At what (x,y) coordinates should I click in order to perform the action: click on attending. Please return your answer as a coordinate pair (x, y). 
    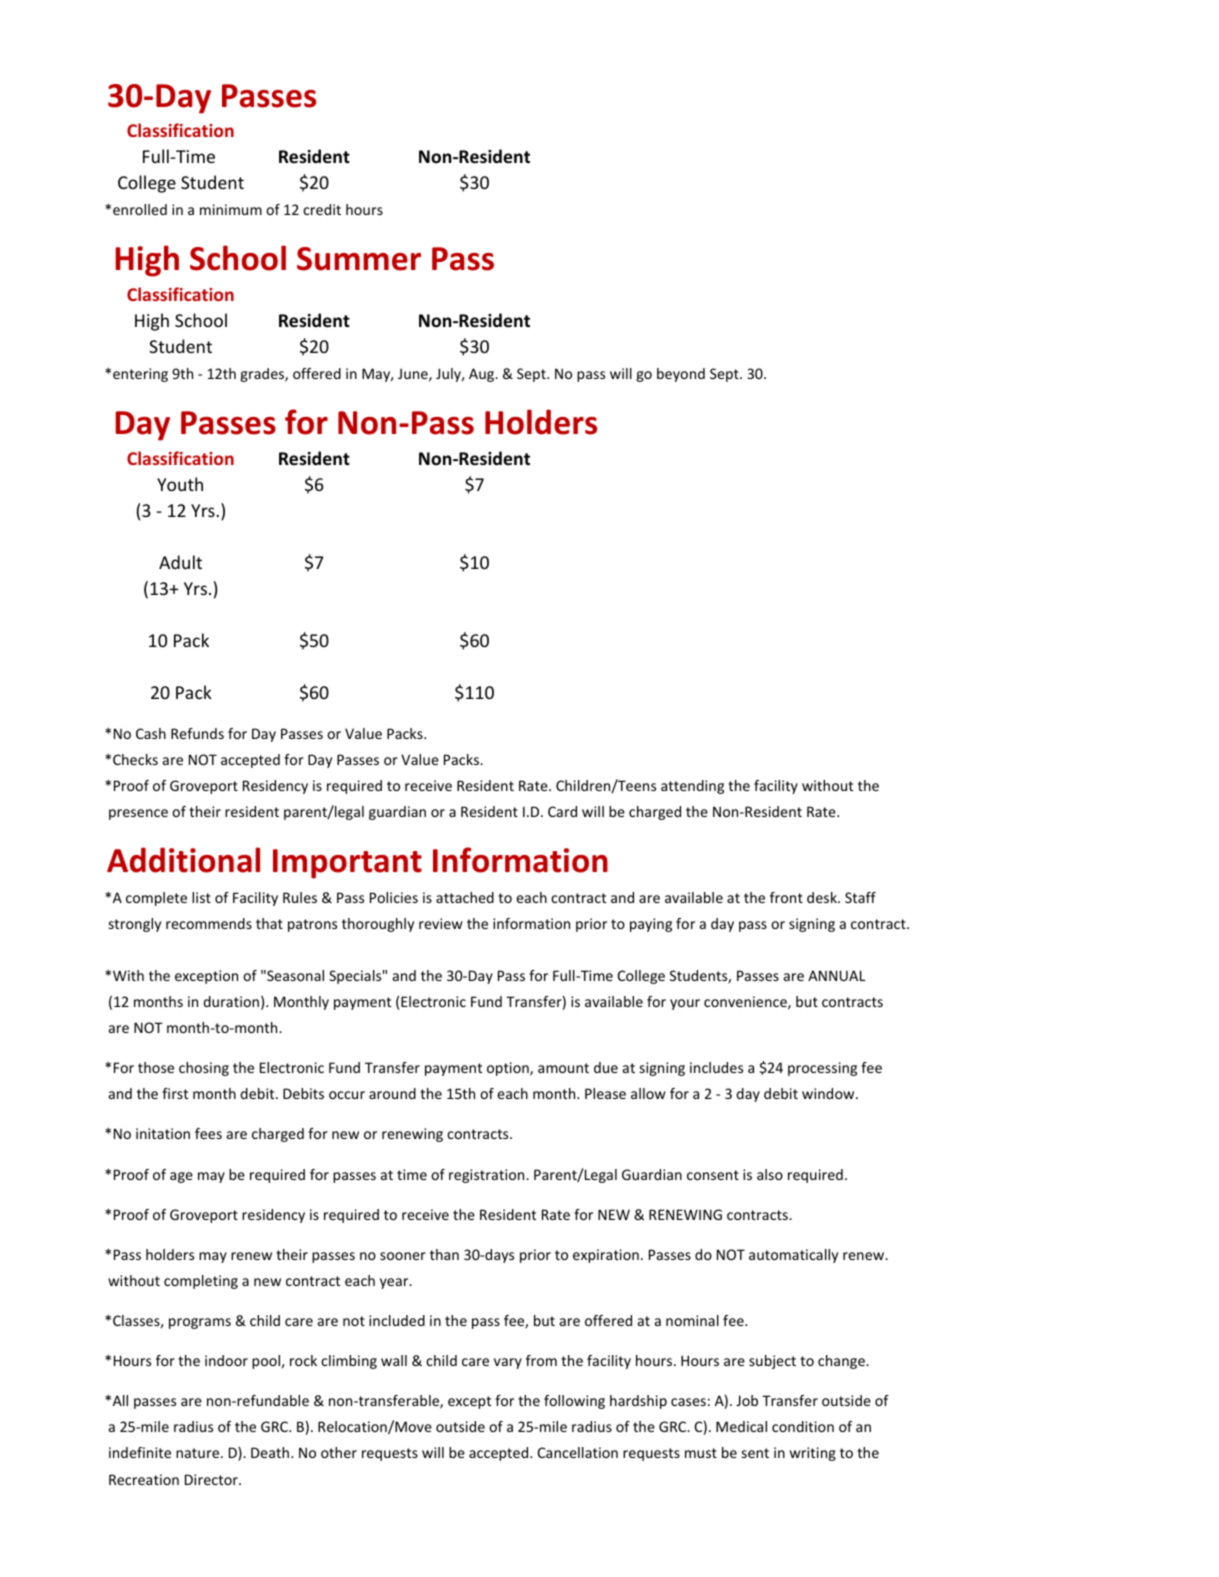
    Looking at the image, I should click on (692, 787).
